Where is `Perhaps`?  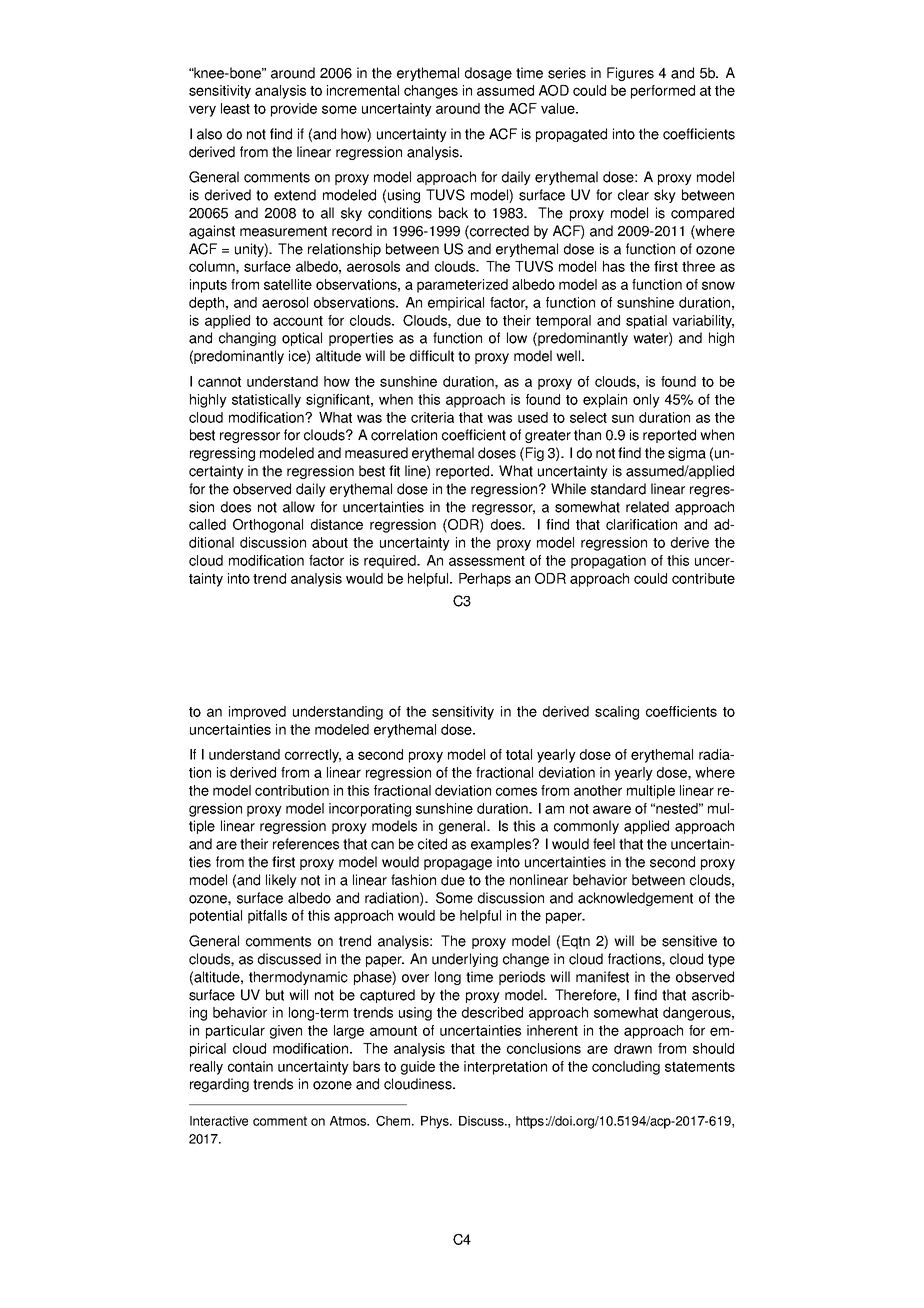
Perhaps is located at coordinates (485, 580).
